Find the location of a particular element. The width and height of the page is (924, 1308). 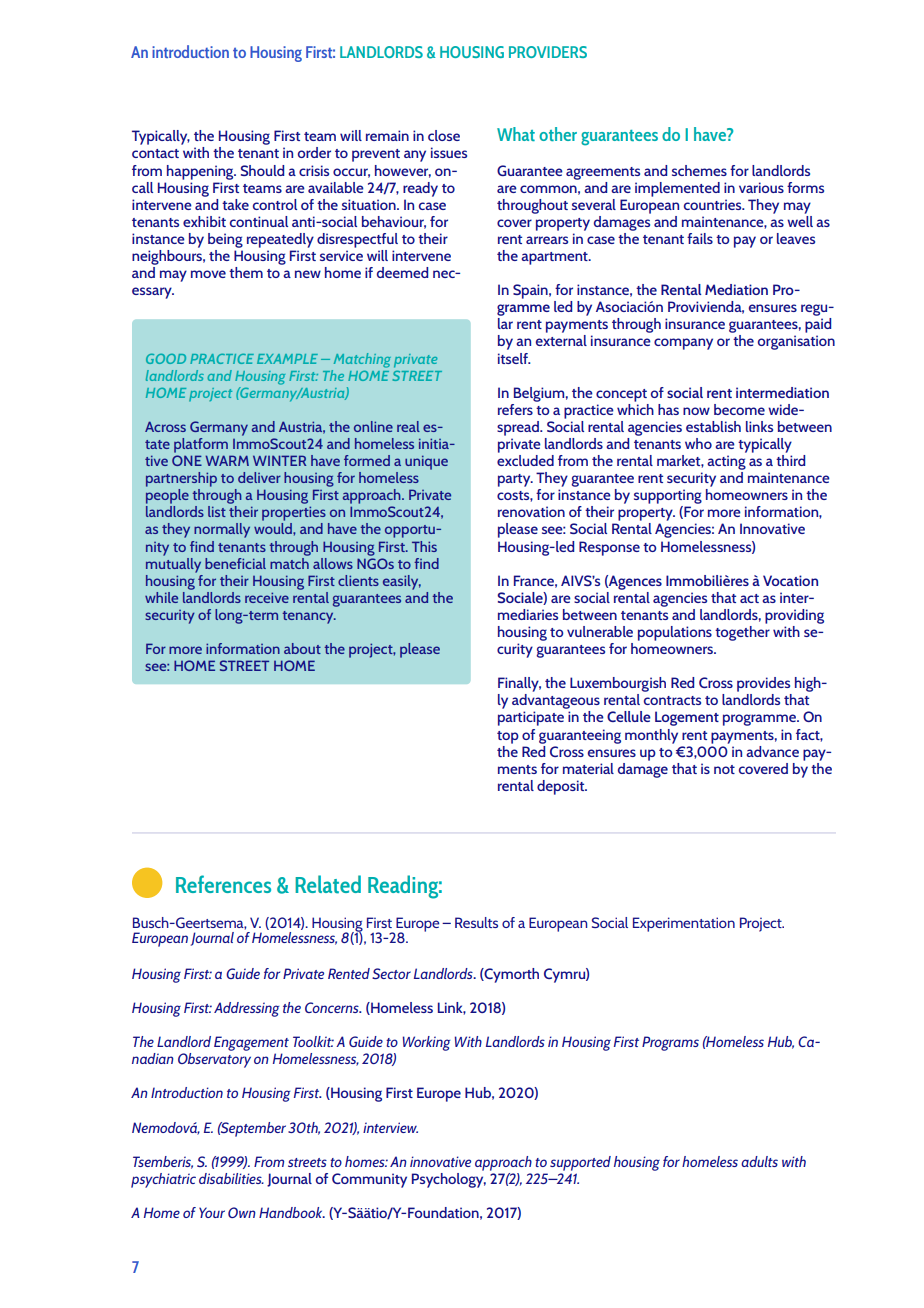

issues is located at coordinates (449, 152).
